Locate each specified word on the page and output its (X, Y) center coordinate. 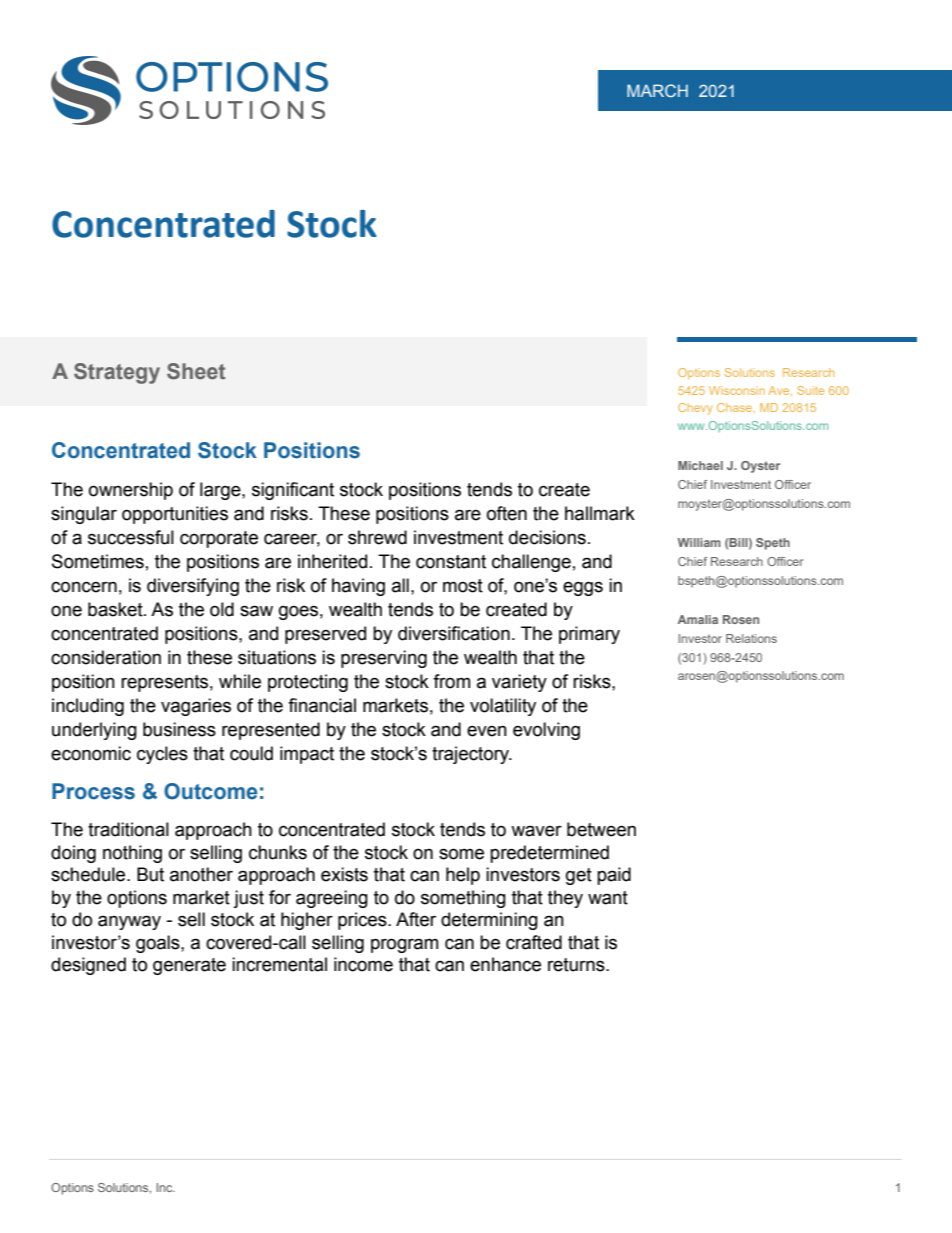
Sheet (196, 371)
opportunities (175, 515)
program (404, 945)
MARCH (657, 90)
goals (159, 944)
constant (451, 562)
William (699, 542)
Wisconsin (737, 390)
